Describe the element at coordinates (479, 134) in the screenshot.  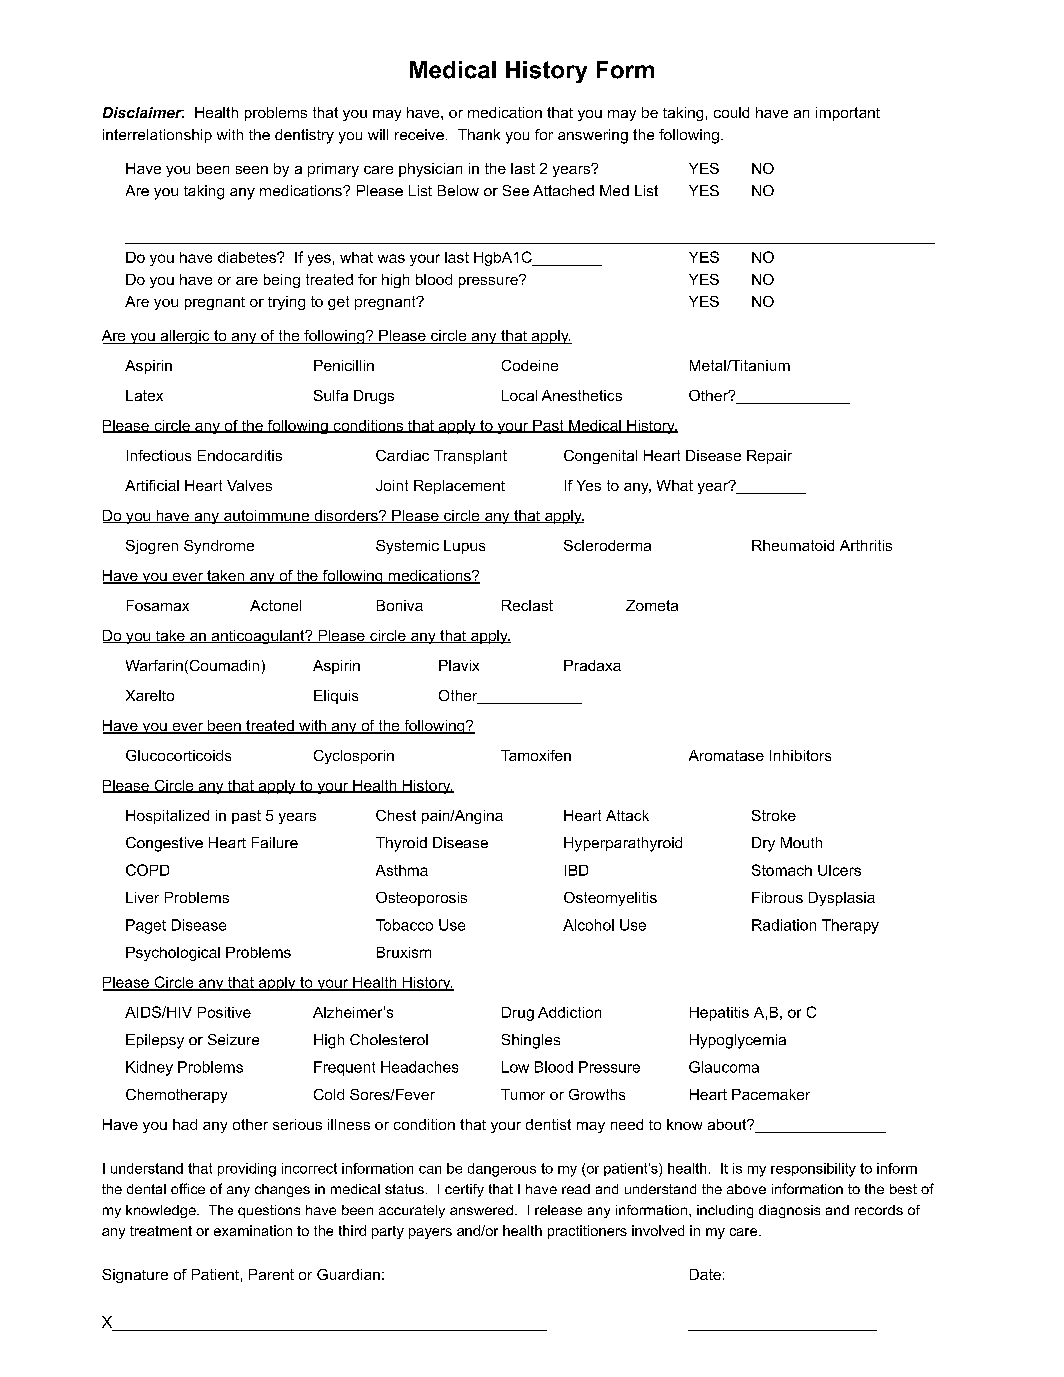
I see `Thank` at that location.
